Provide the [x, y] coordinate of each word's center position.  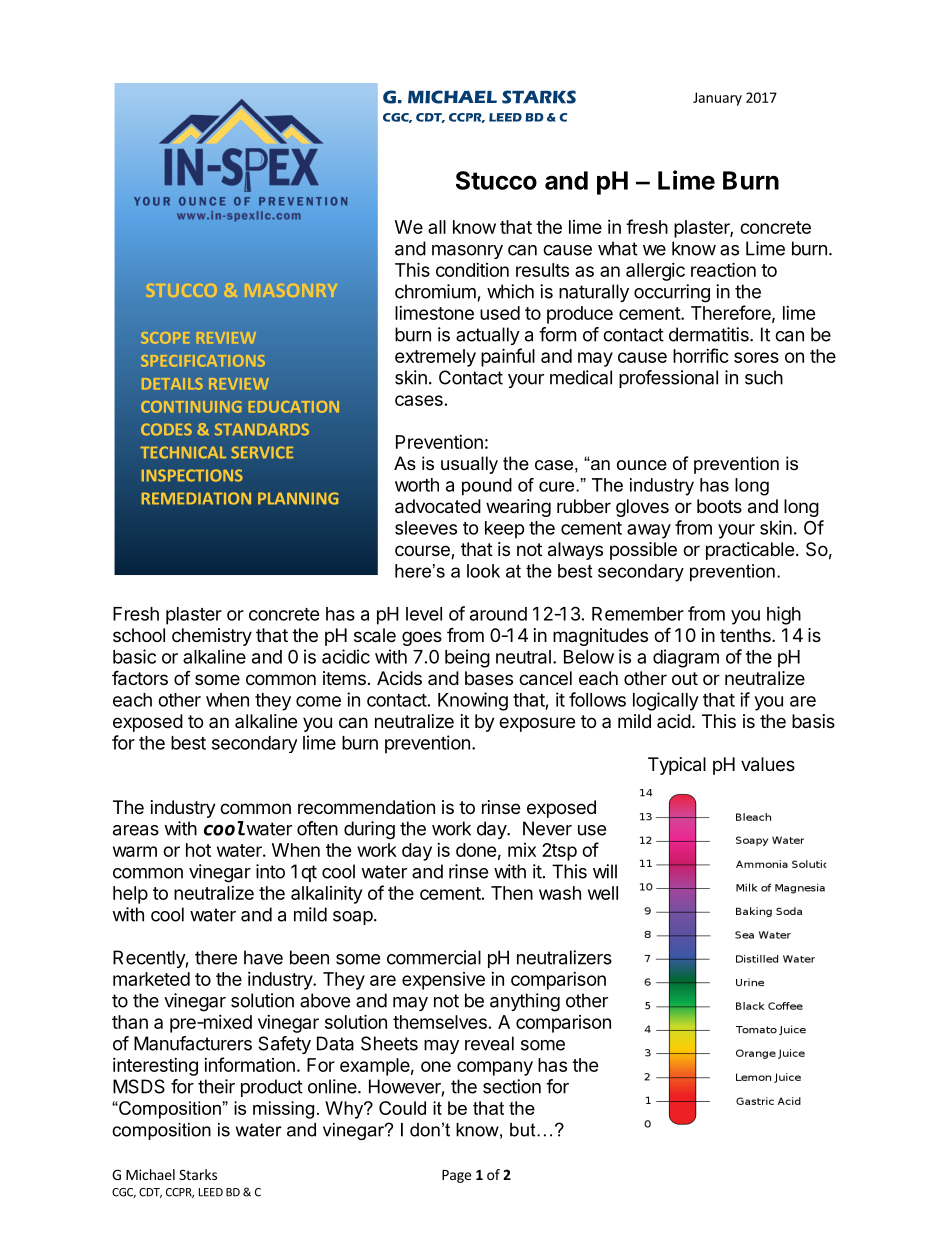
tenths [746, 635]
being [467, 658]
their [216, 1086]
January [717, 99]
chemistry [212, 637]
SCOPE [165, 338]
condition [472, 270]
